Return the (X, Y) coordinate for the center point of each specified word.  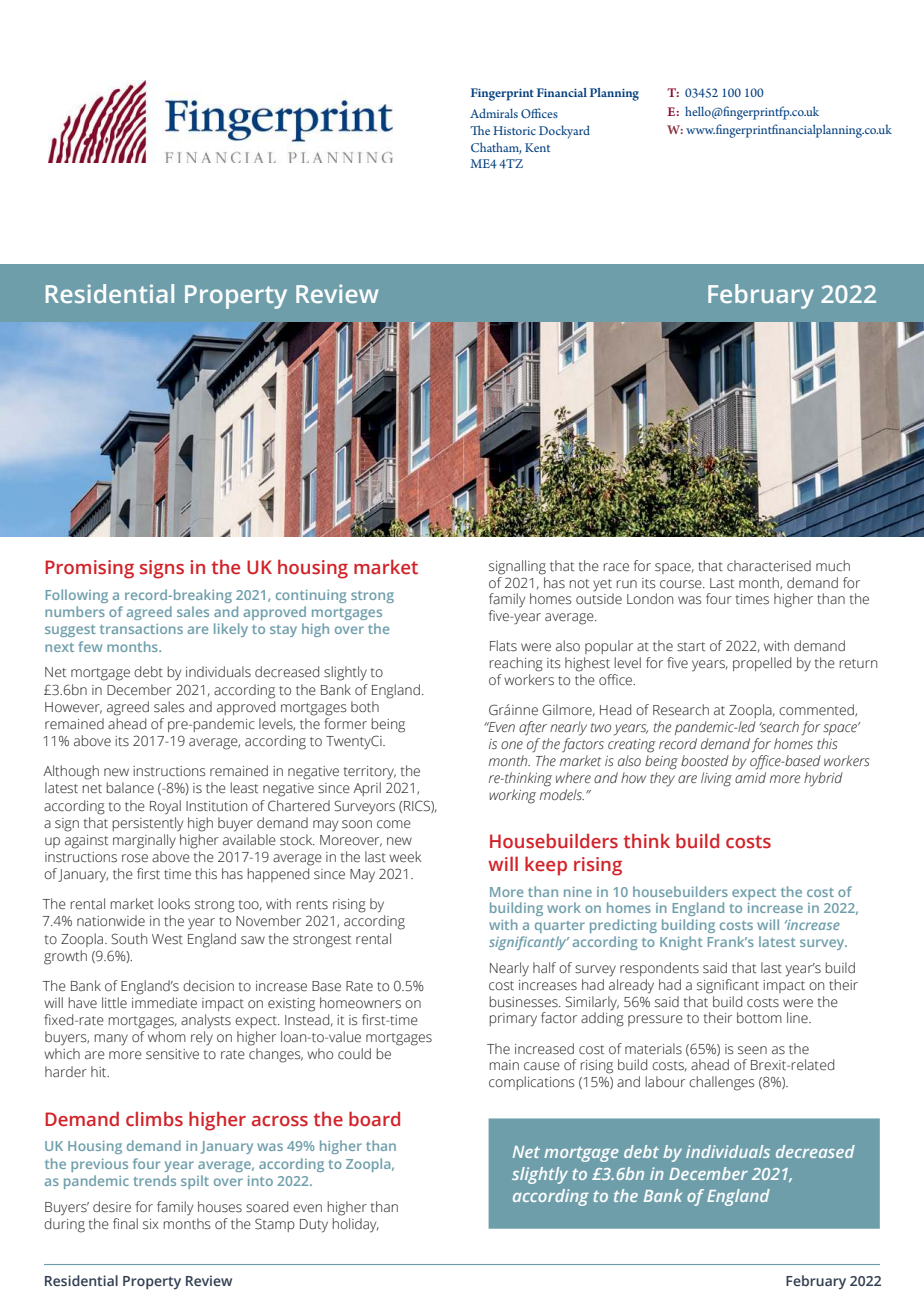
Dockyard (564, 132)
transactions (141, 629)
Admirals (494, 113)
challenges (722, 1083)
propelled (762, 664)
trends (155, 1180)
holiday (355, 1224)
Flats (503, 646)
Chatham (496, 148)
